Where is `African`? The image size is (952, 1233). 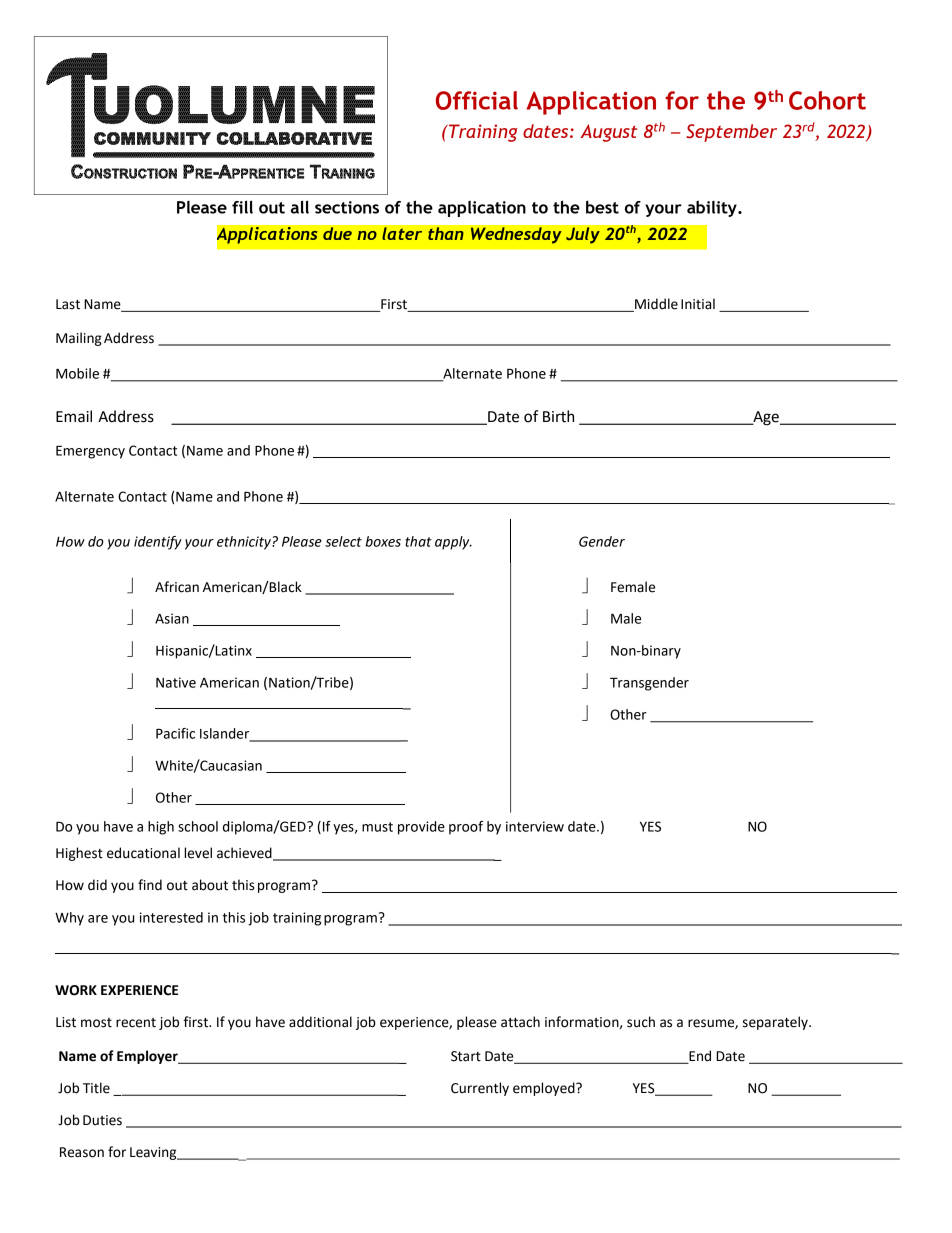 African is located at coordinates (177, 587).
